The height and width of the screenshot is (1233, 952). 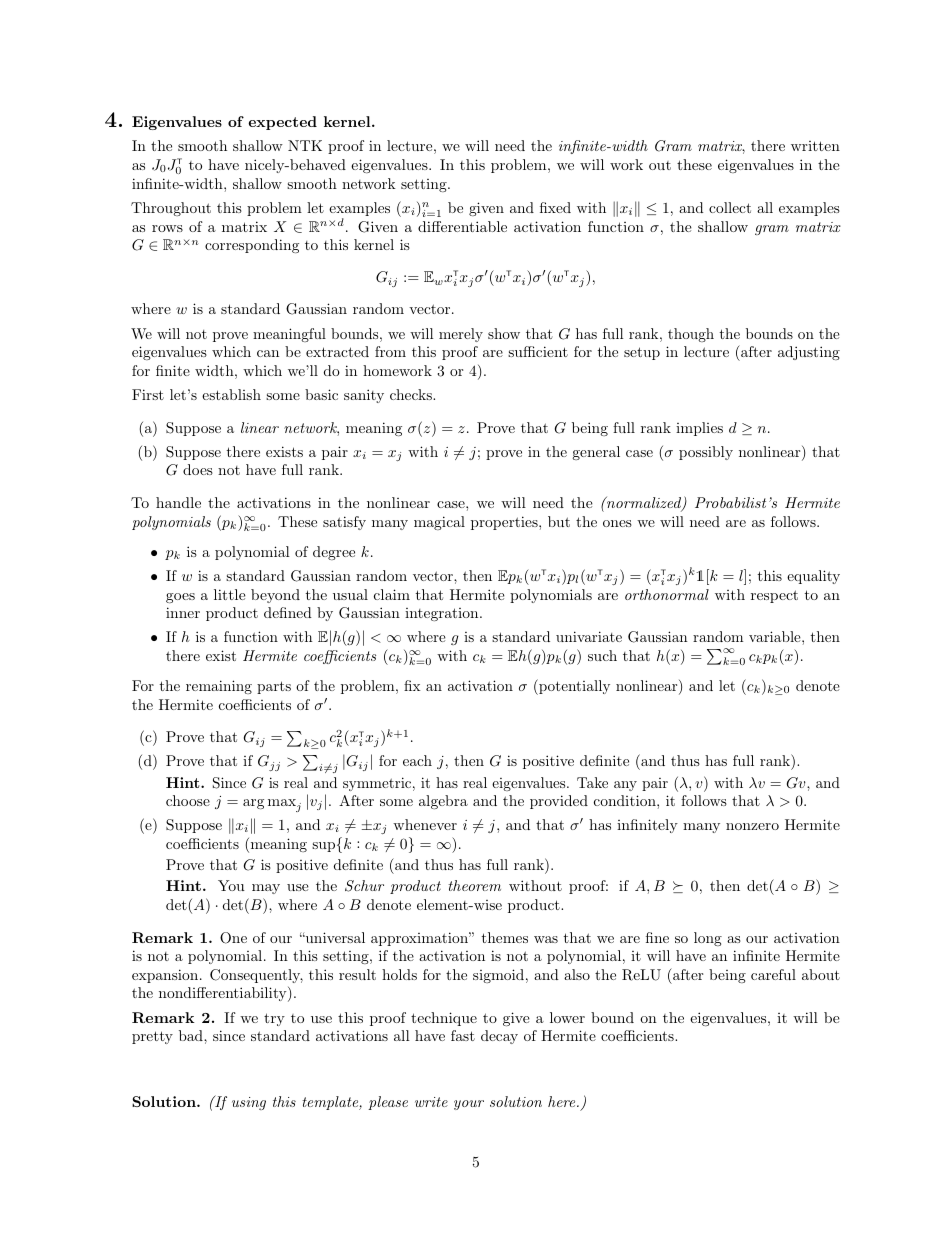 I want to click on careful, so click(x=773, y=974).
